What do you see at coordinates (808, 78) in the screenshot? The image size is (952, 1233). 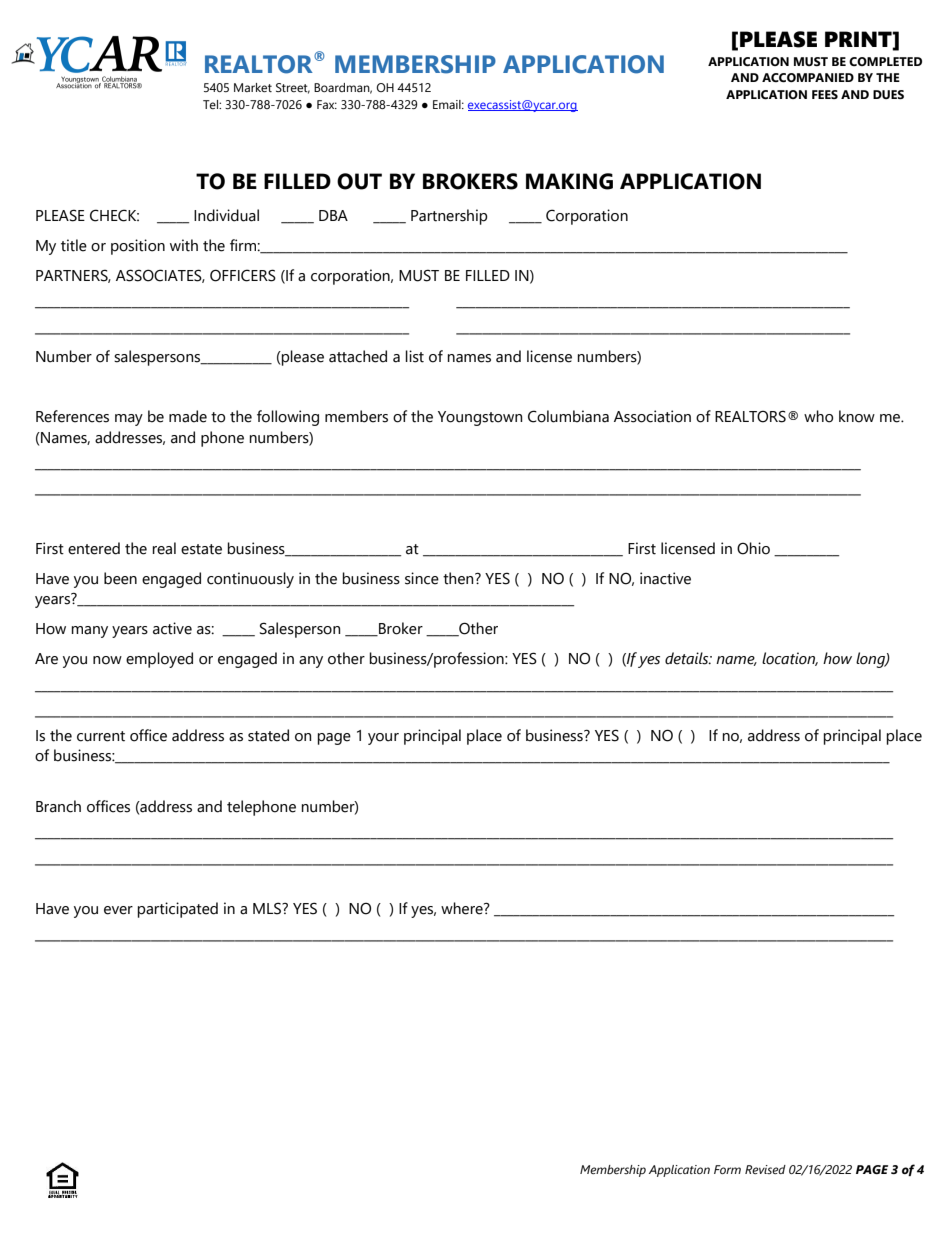 I see `ACCOMPANIED` at bounding box center [808, 78].
